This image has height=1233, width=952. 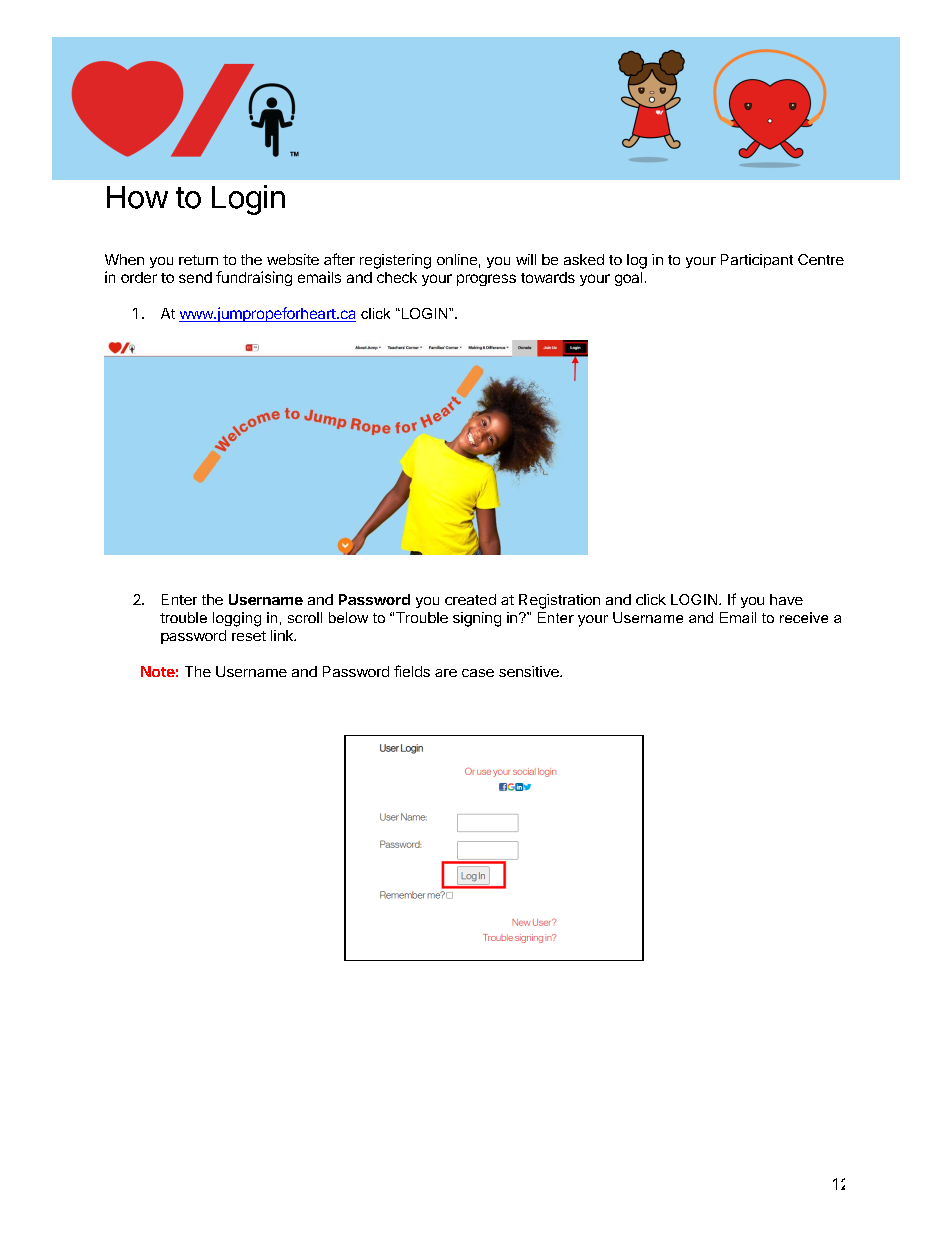 I want to click on goal, so click(x=628, y=279).
